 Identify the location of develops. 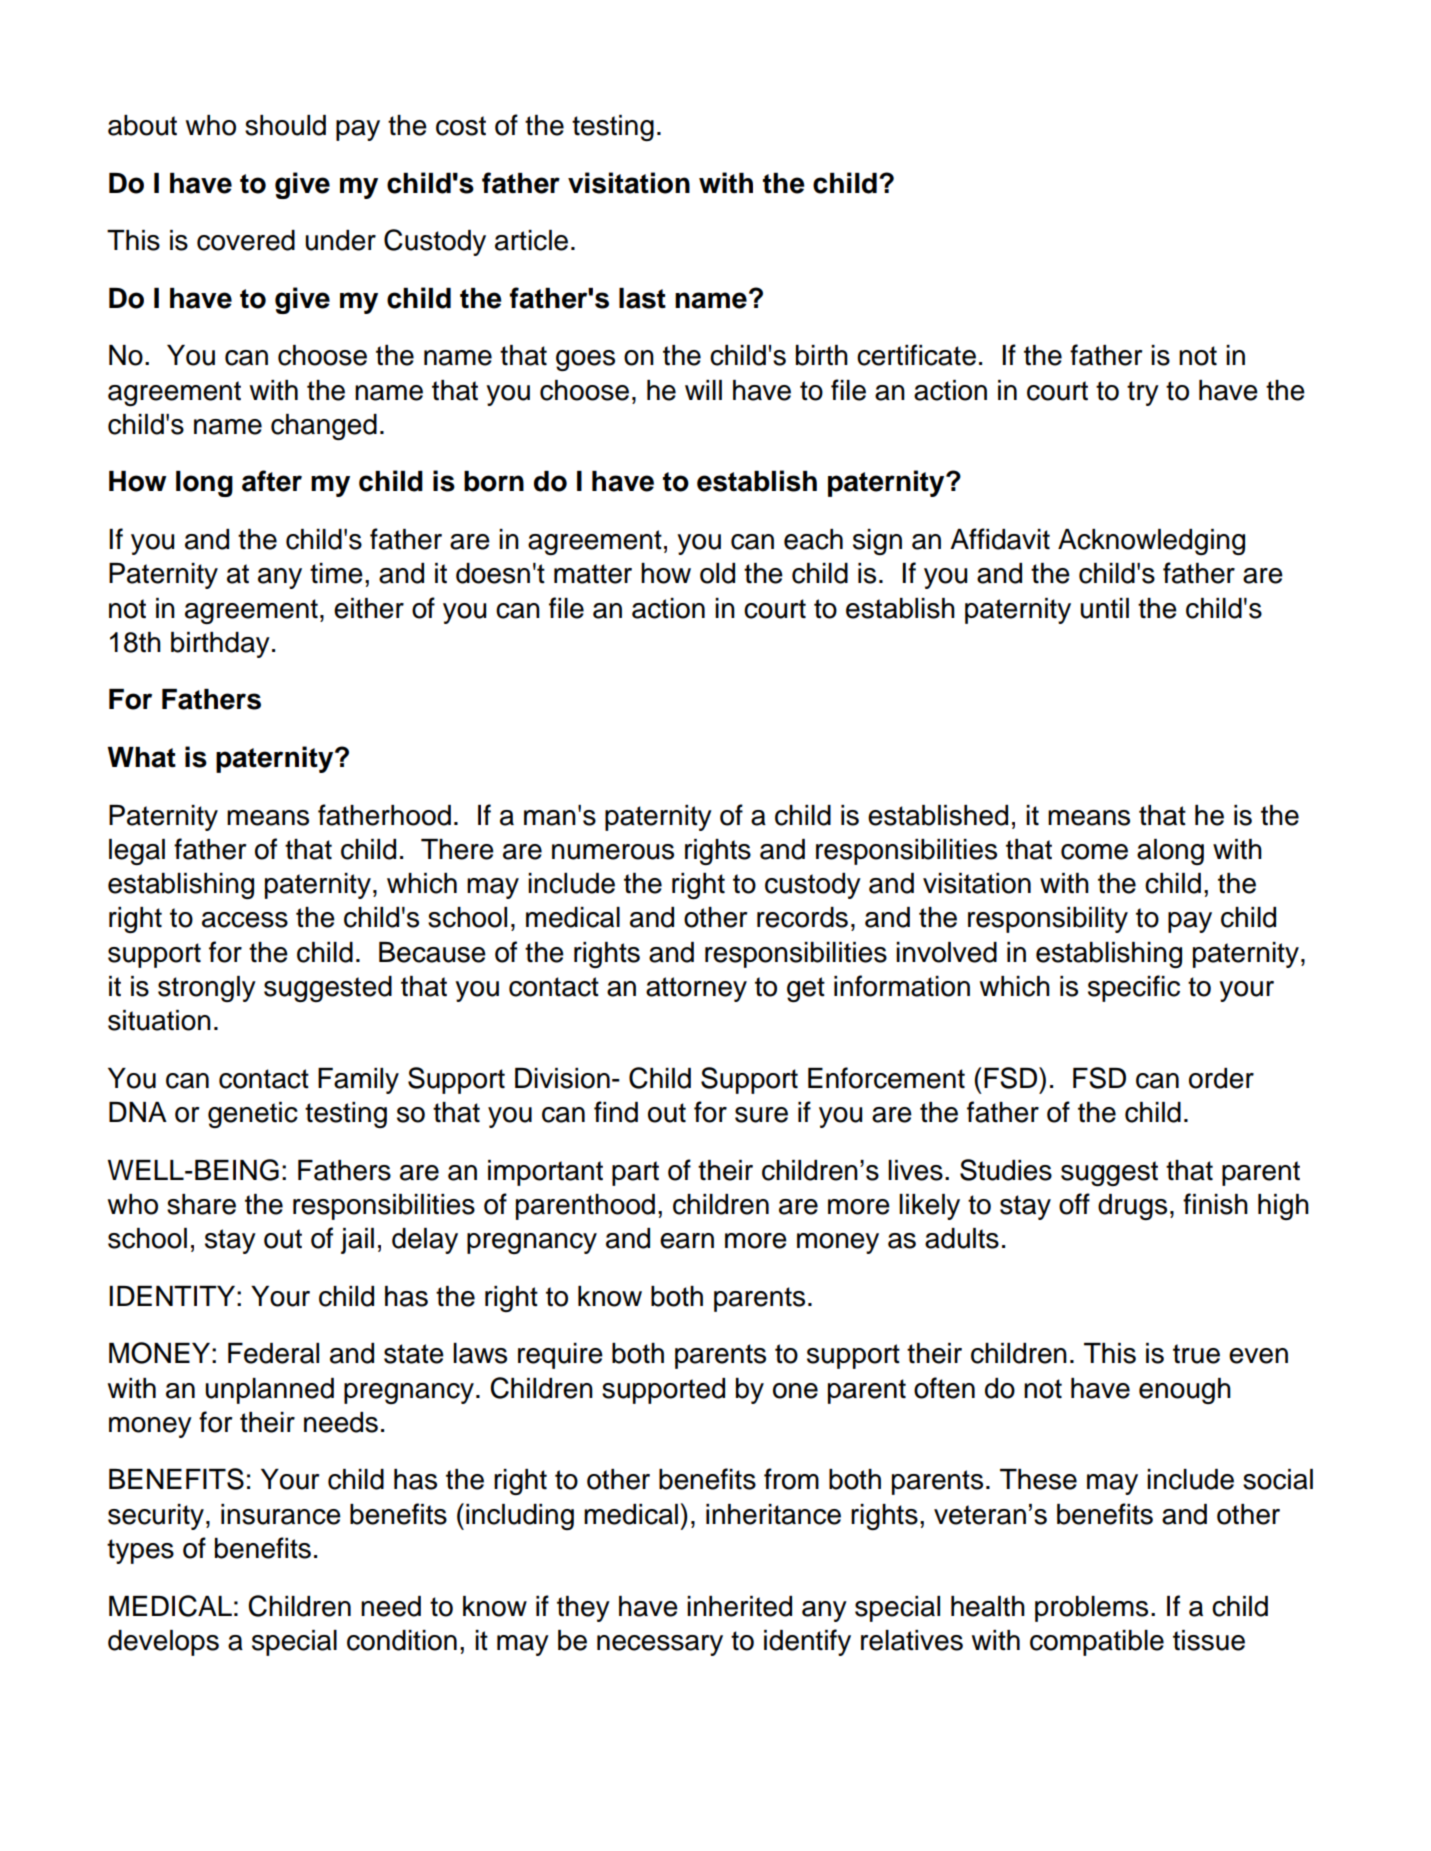
(163, 1643).
